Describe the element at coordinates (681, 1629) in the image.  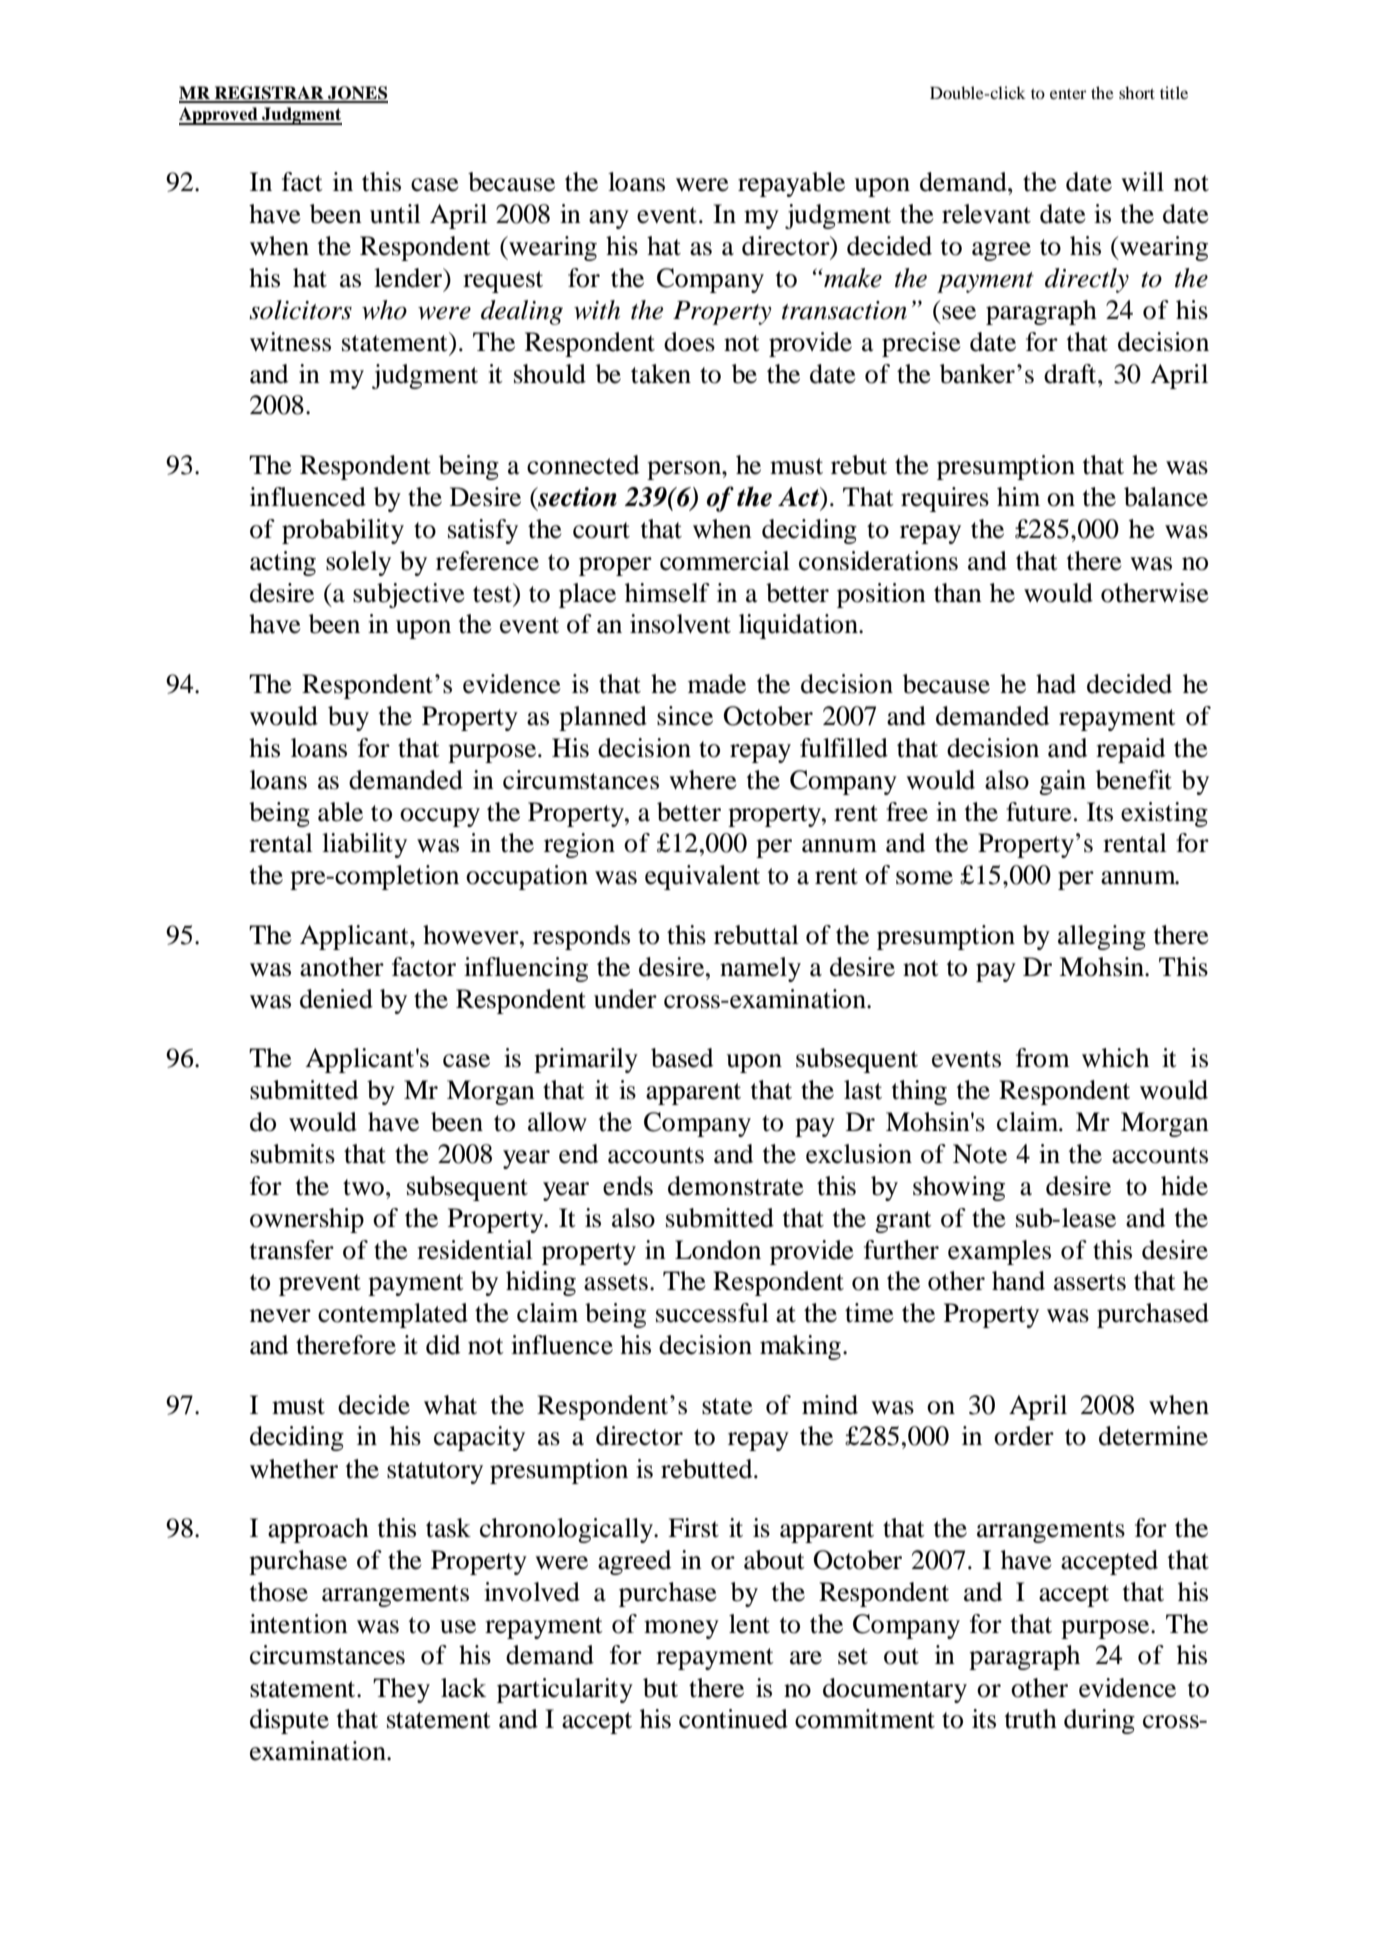
I see `money` at that location.
